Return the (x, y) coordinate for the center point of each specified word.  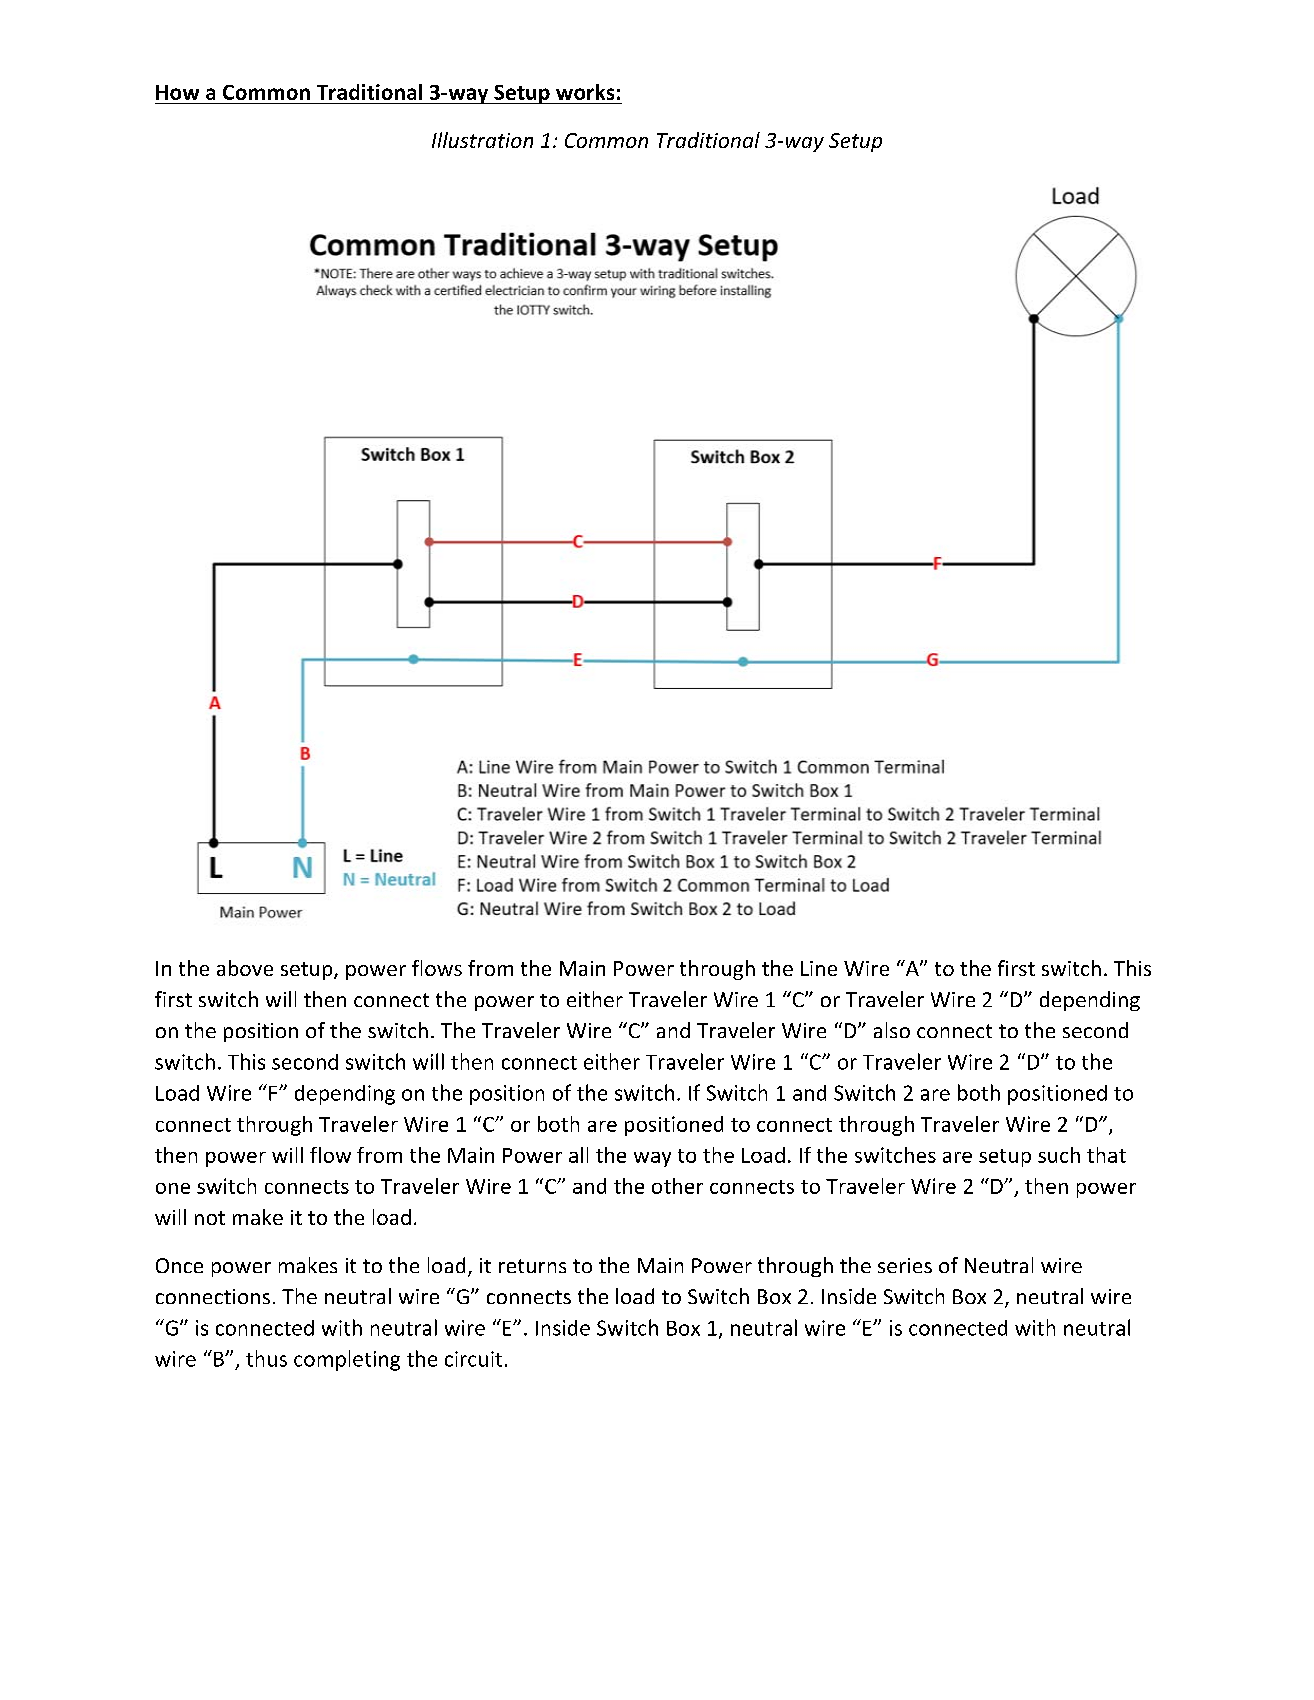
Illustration (482, 140)
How (177, 92)
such (1059, 1155)
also (892, 1030)
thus (266, 1358)
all (578, 1155)
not (210, 1218)
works (585, 92)
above (245, 968)
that (1106, 1155)
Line (819, 968)
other (677, 1186)
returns (532, 1266)
